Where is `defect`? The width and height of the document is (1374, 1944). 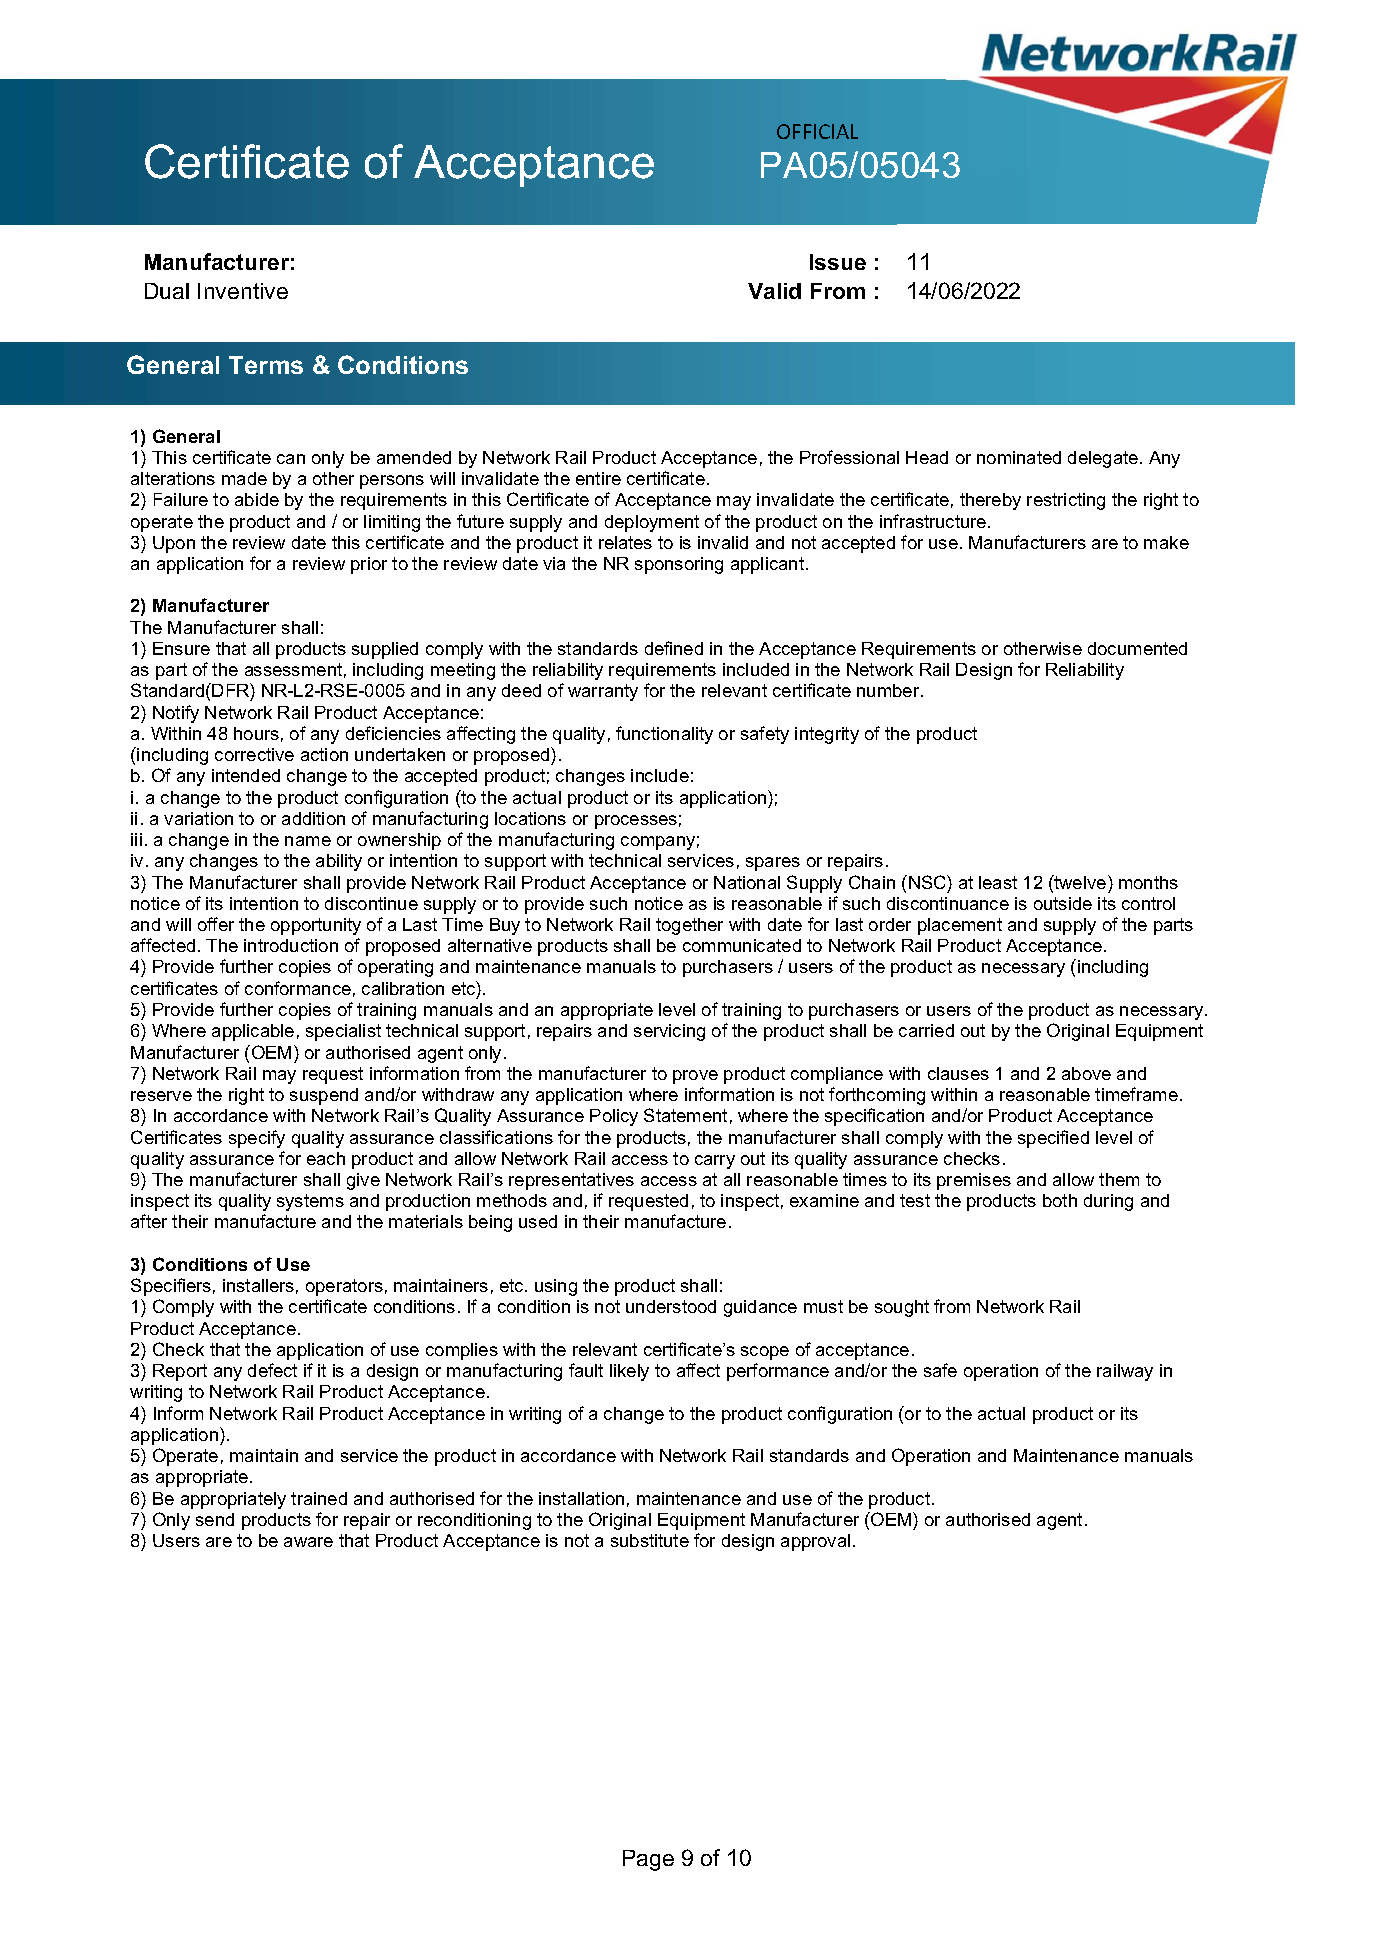
defect is located at coordinates (272, 1370).
